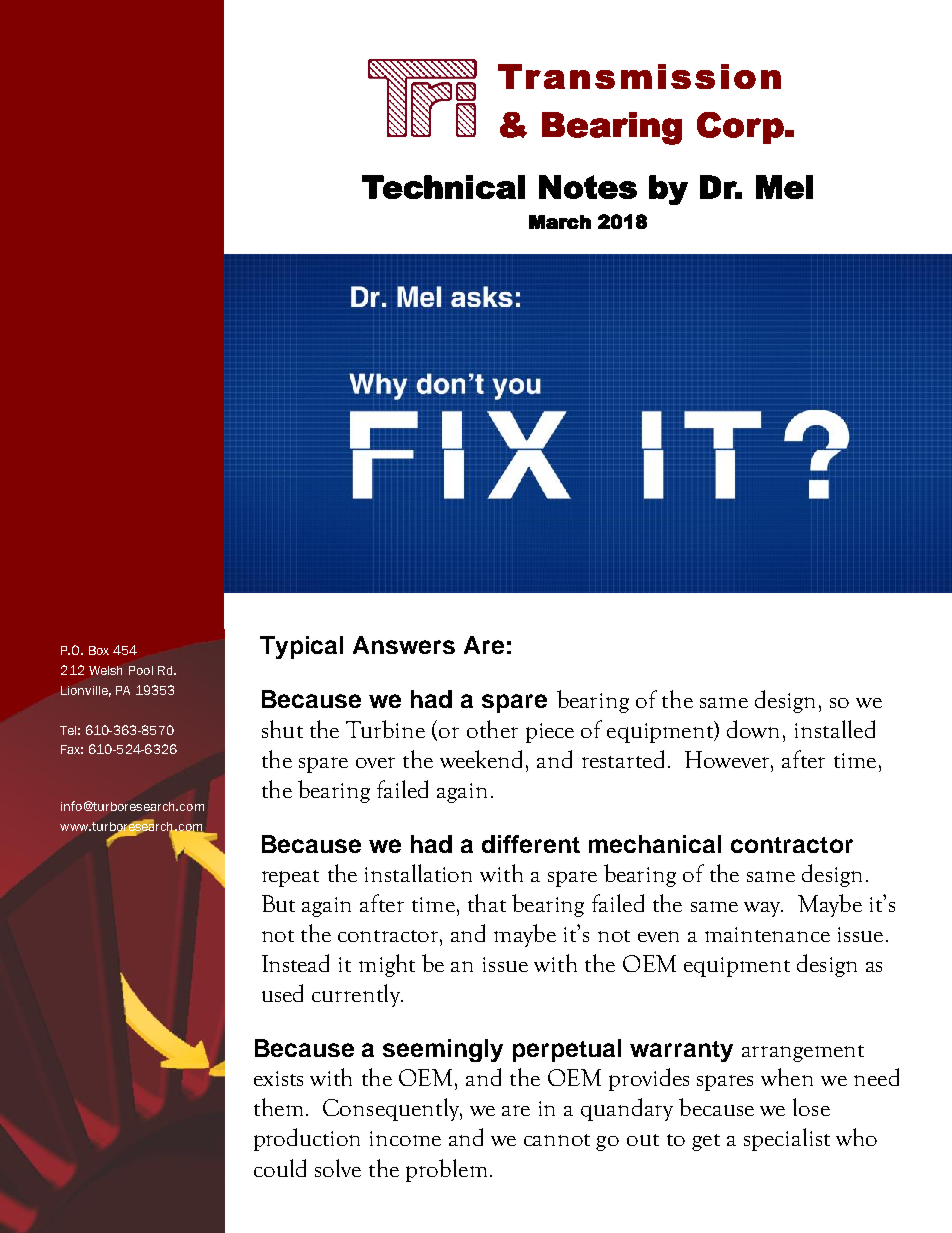 The width and height of the document is (952, 1233). What do you see at coordinates (755, 729) in the document?
I see `down` at bounding box center [755, 729].
